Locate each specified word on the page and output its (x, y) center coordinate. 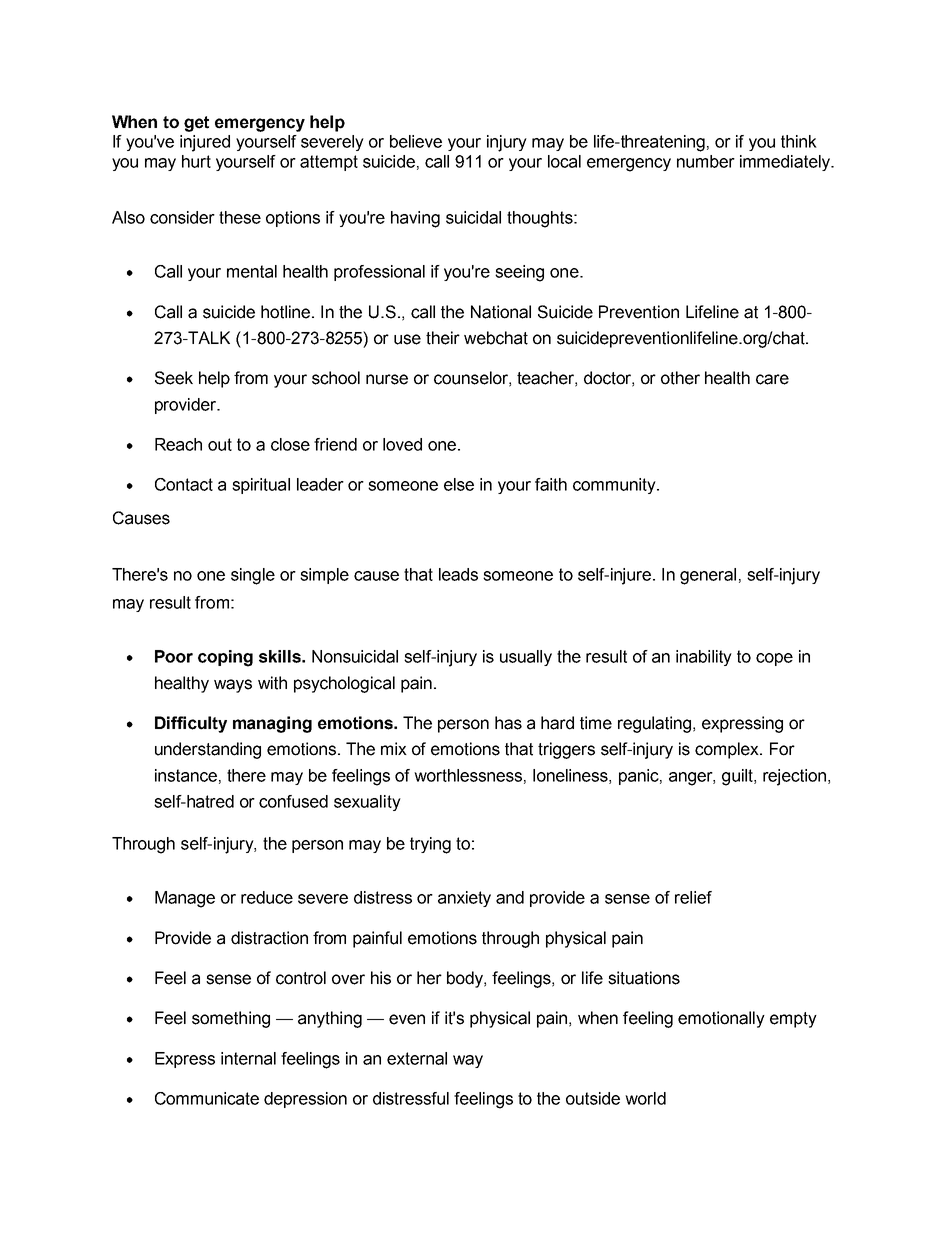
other (680, 378)
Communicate (207, 1098)
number (706, 161)
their (443, 338)
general (708, 576)
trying (430, 845)
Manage (185, 899)
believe (416, 141)
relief (693, 897)
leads (458, 574)
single (253, 576)
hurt (196, 161)
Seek (174, 378)
